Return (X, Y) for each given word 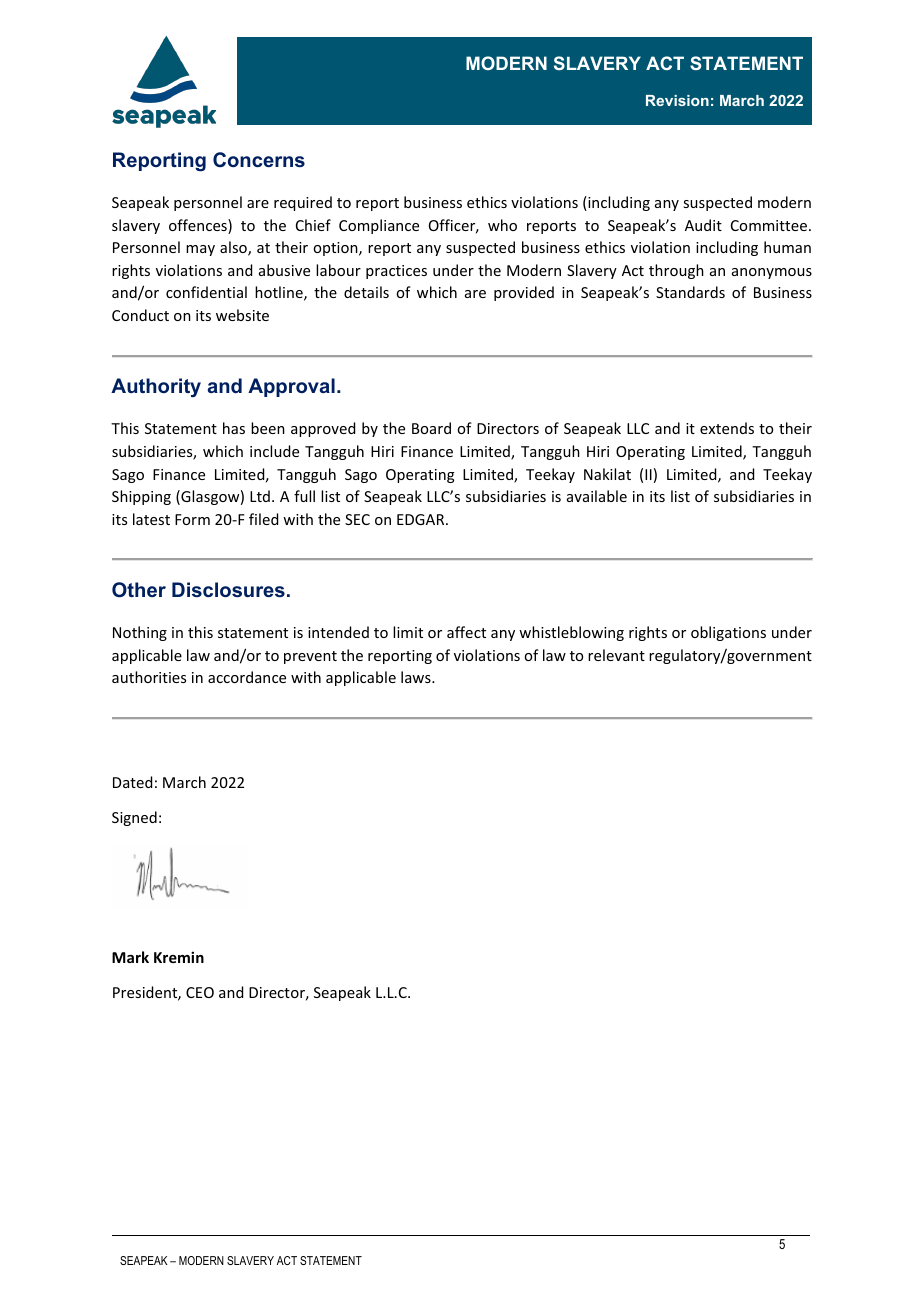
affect (466, 632)
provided (524, 293)
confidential (206, 292)
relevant (616, 655)
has (234, 428)
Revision (677, 100)
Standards (690, 292)
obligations (728, 633)
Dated (132, 782)
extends (727, 428)
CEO (200, 992)
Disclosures (228, 589)
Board (431, 428)
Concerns (259, 159)
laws (417, 677)
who (502, 225)
